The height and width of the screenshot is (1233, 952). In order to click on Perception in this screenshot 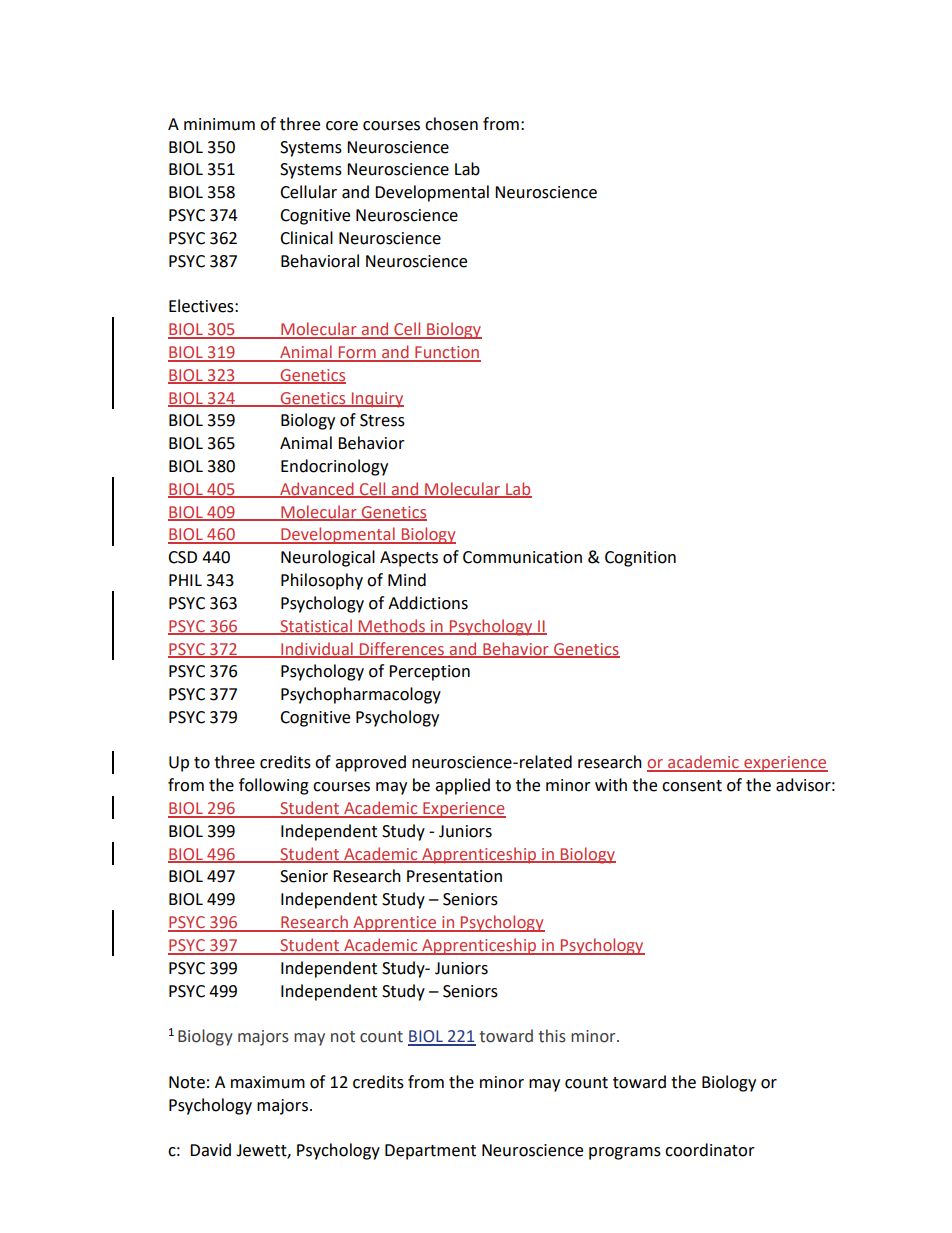, I will do `click(429, 673)`.
